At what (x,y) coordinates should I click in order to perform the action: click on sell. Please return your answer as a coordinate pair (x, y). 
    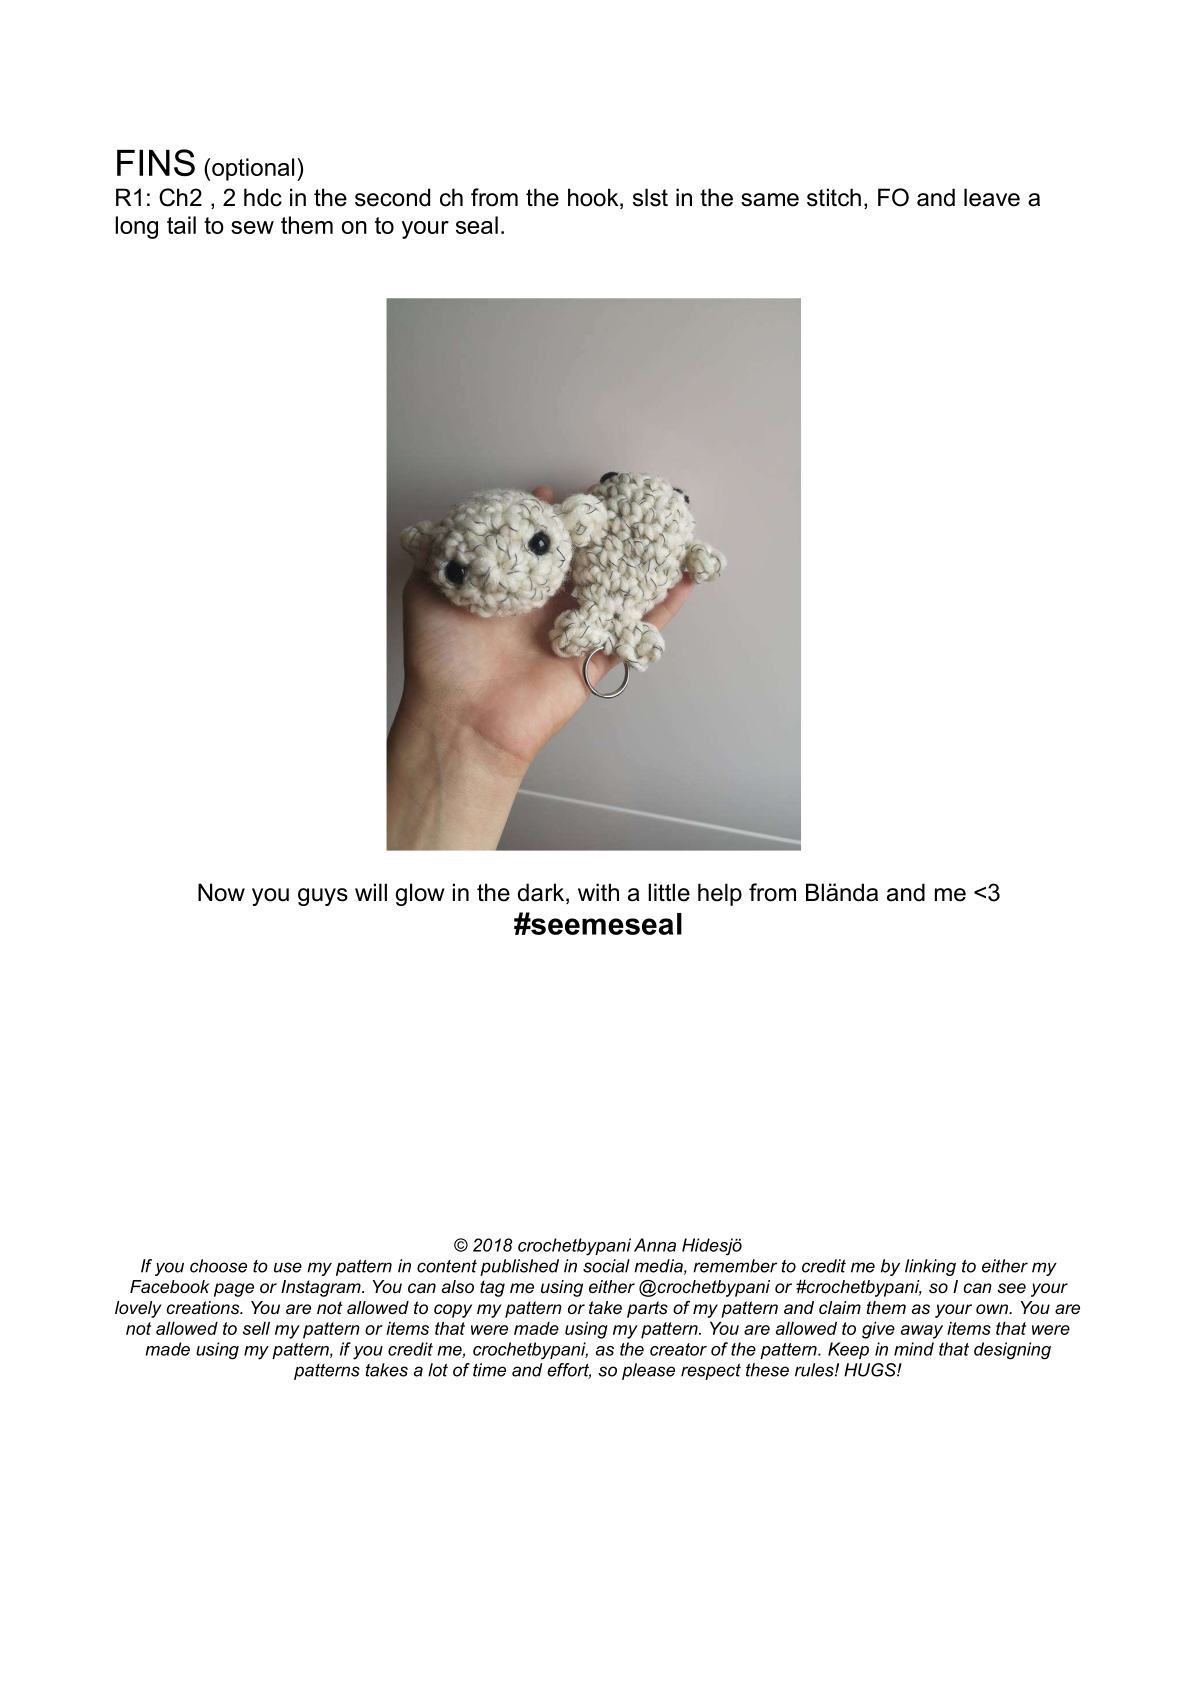
    Looking at the image, I should click on (256, 1328).
